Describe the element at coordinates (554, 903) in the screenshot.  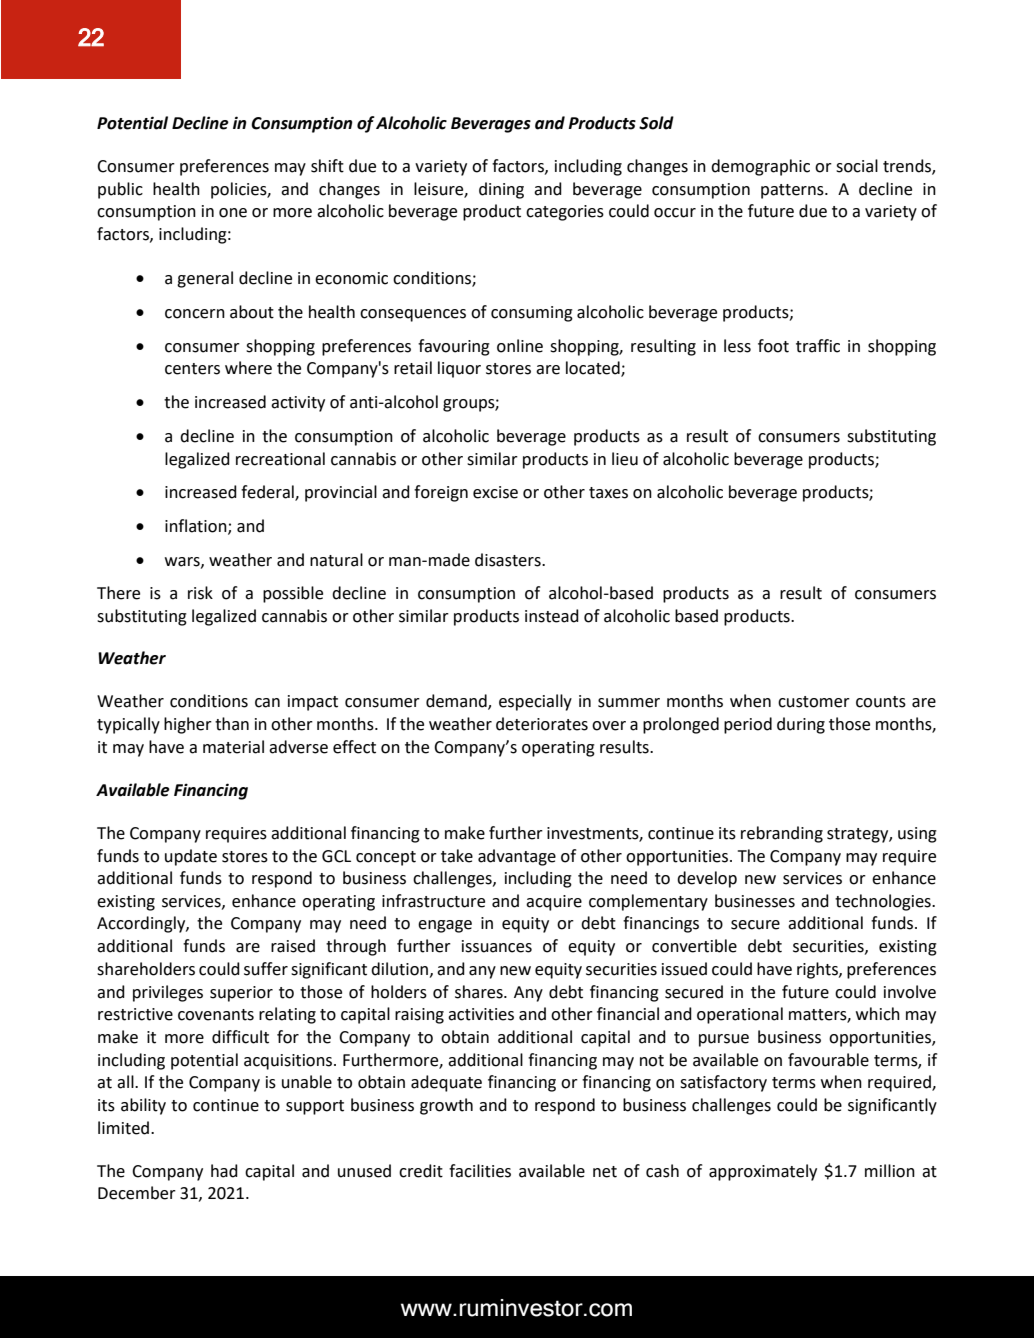
I see `acquire` at that location.
